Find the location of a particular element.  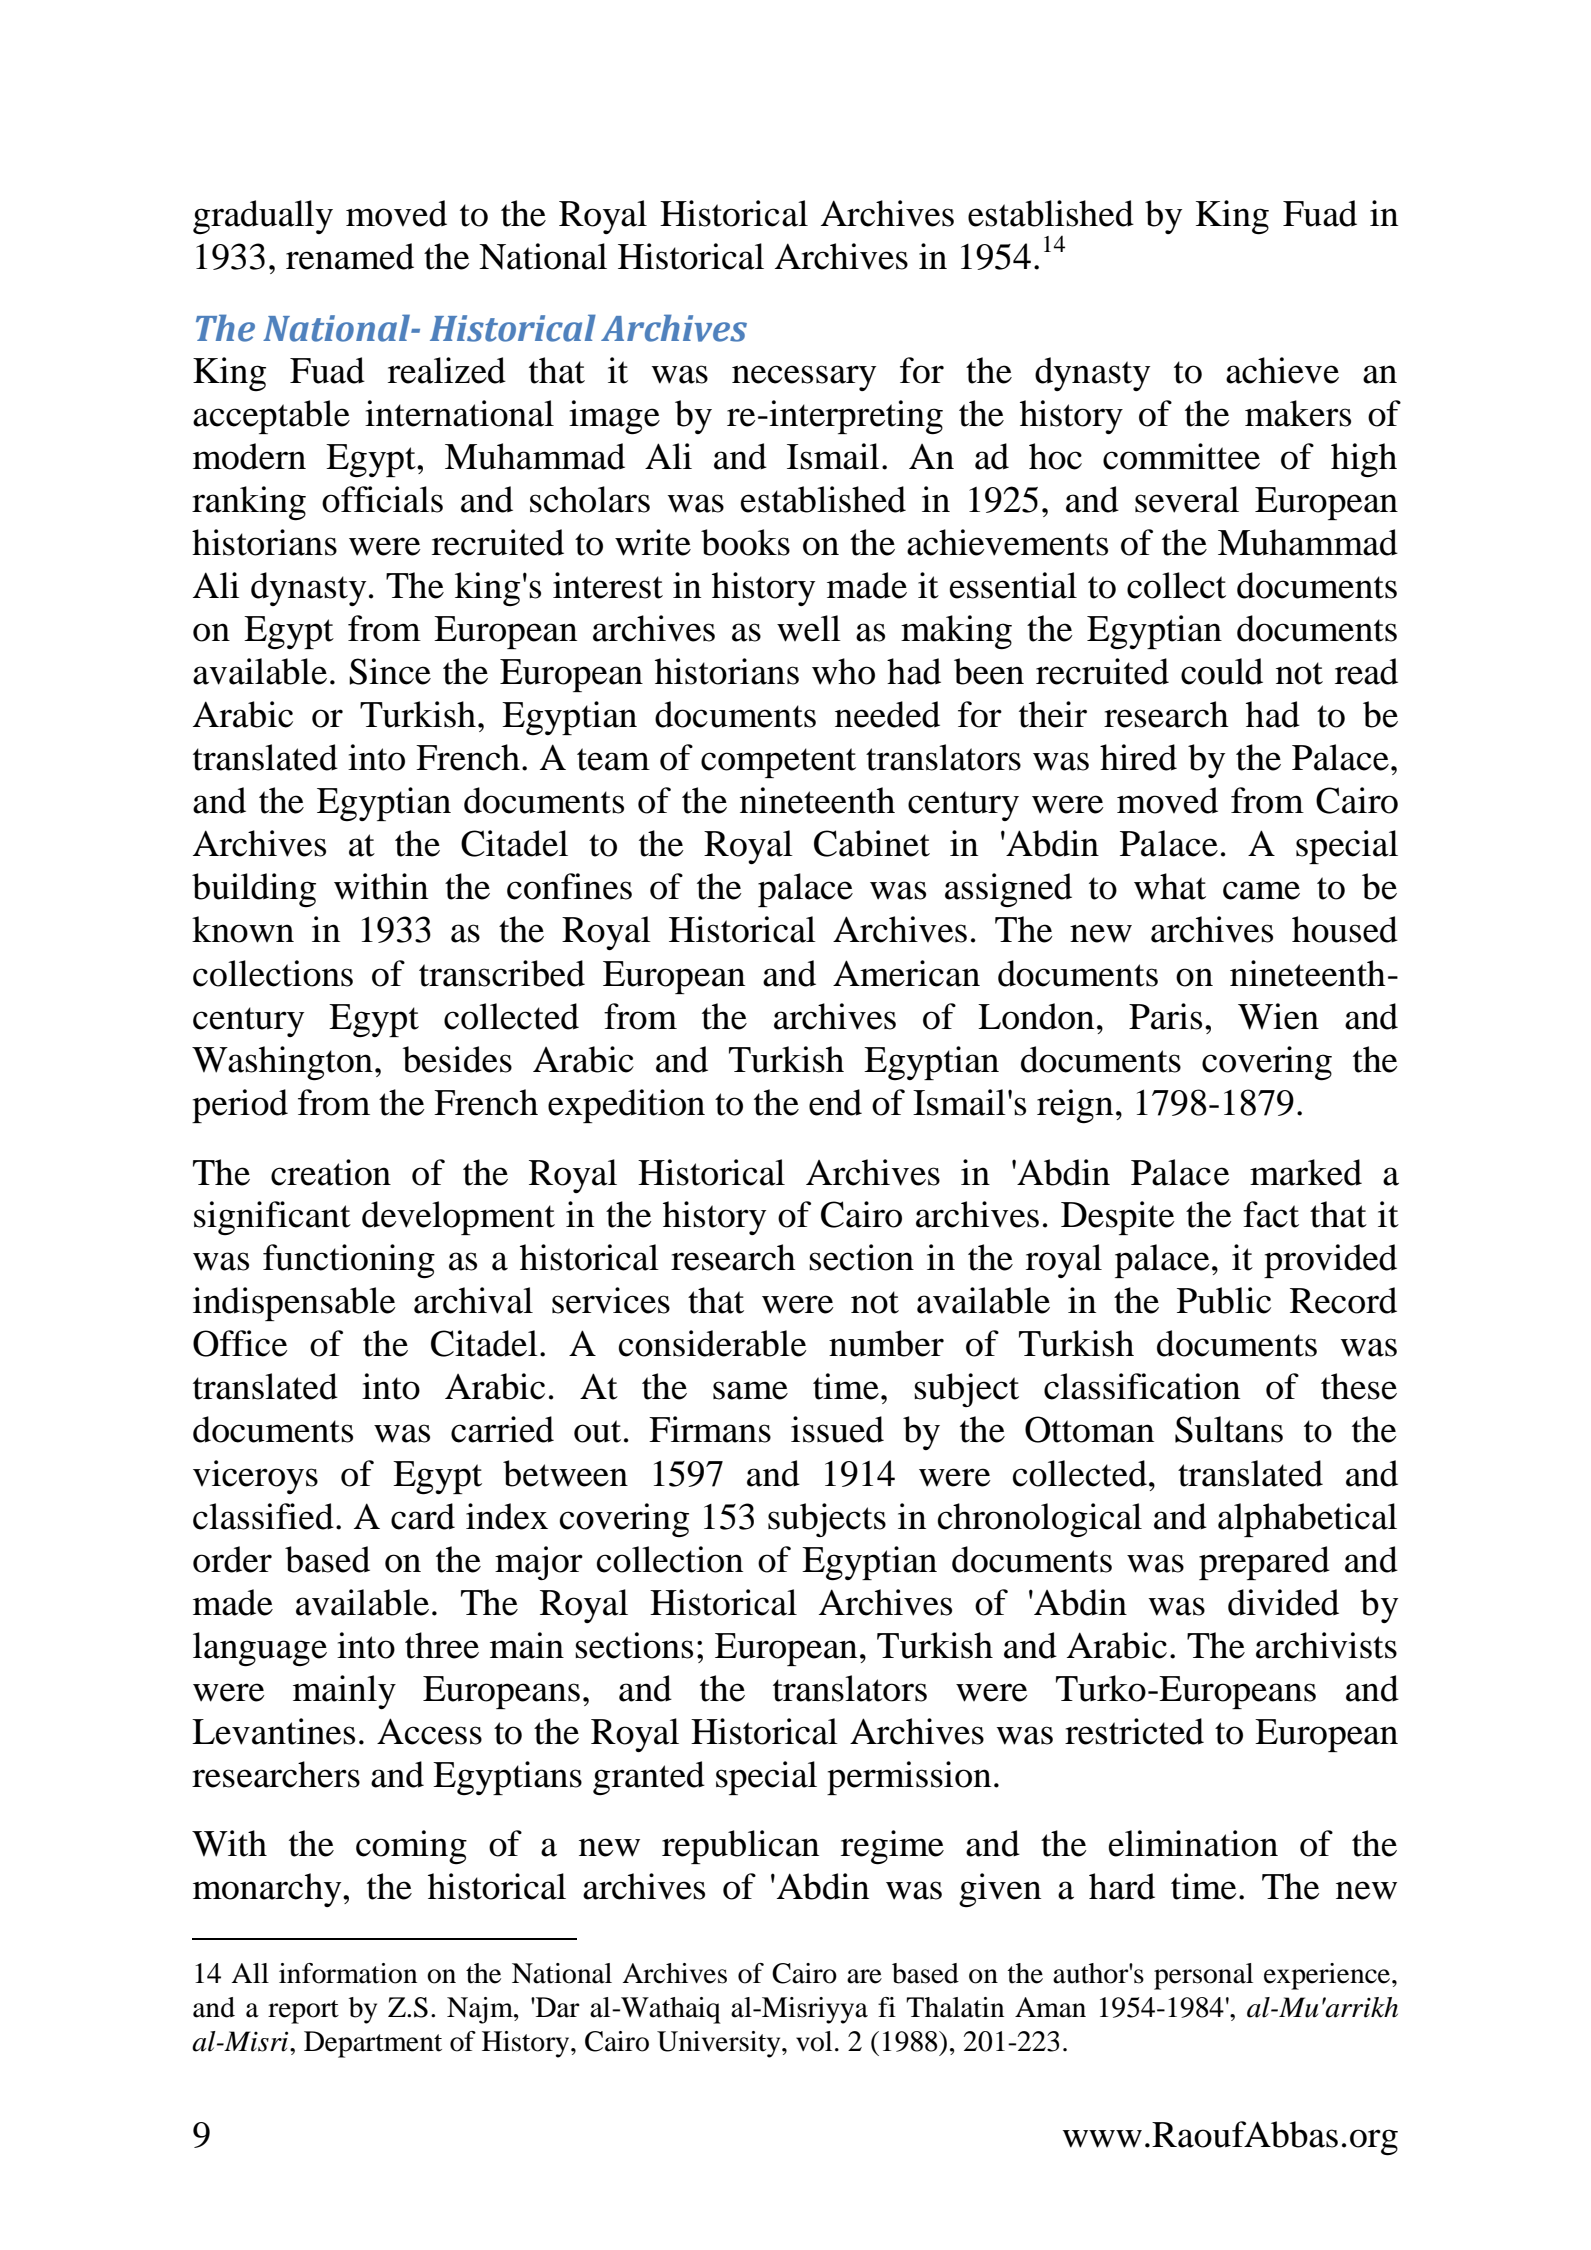

competent is located at coordinates (778, 763).
